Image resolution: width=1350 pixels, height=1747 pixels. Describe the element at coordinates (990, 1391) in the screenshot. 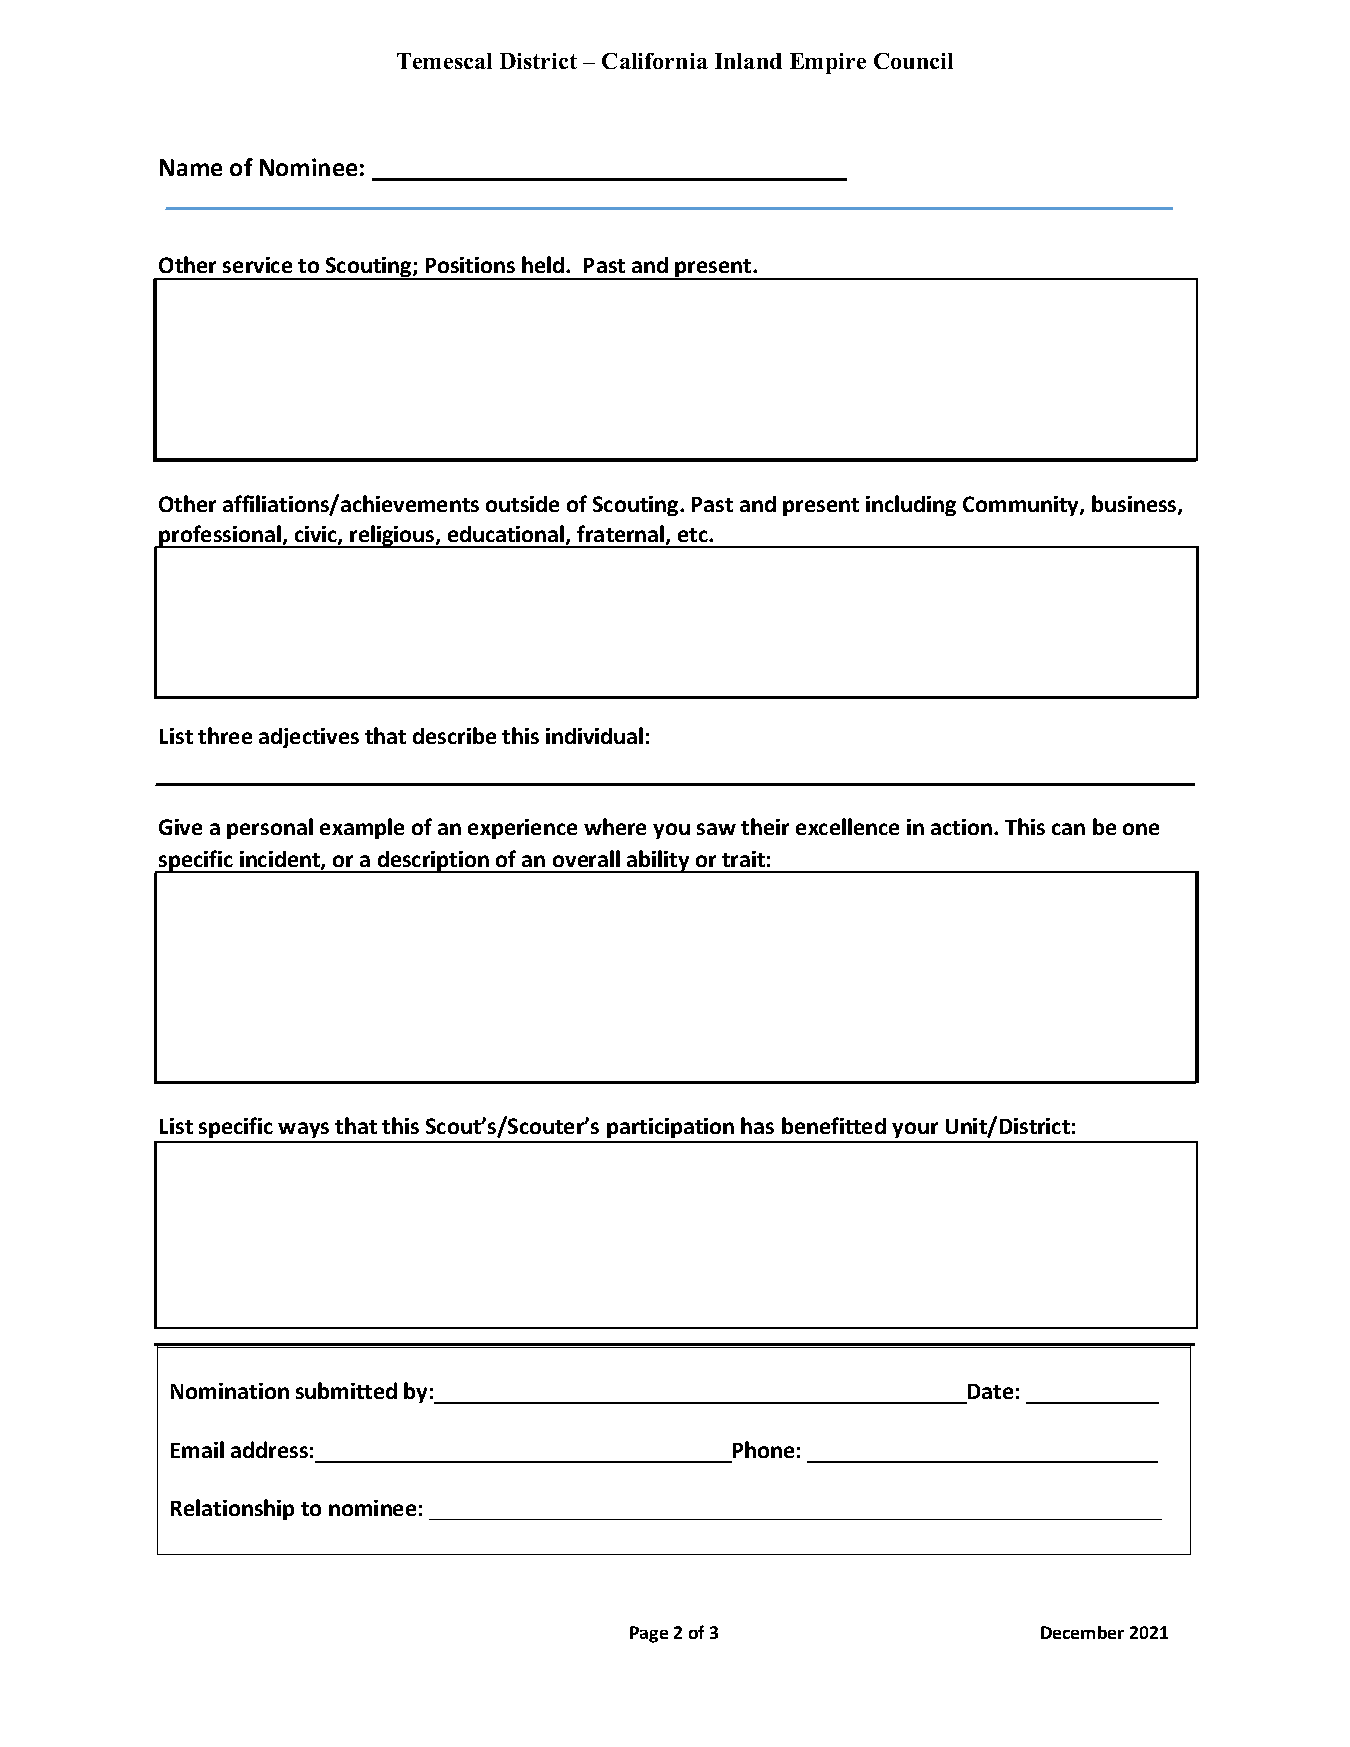

I see `Date` at that location.
